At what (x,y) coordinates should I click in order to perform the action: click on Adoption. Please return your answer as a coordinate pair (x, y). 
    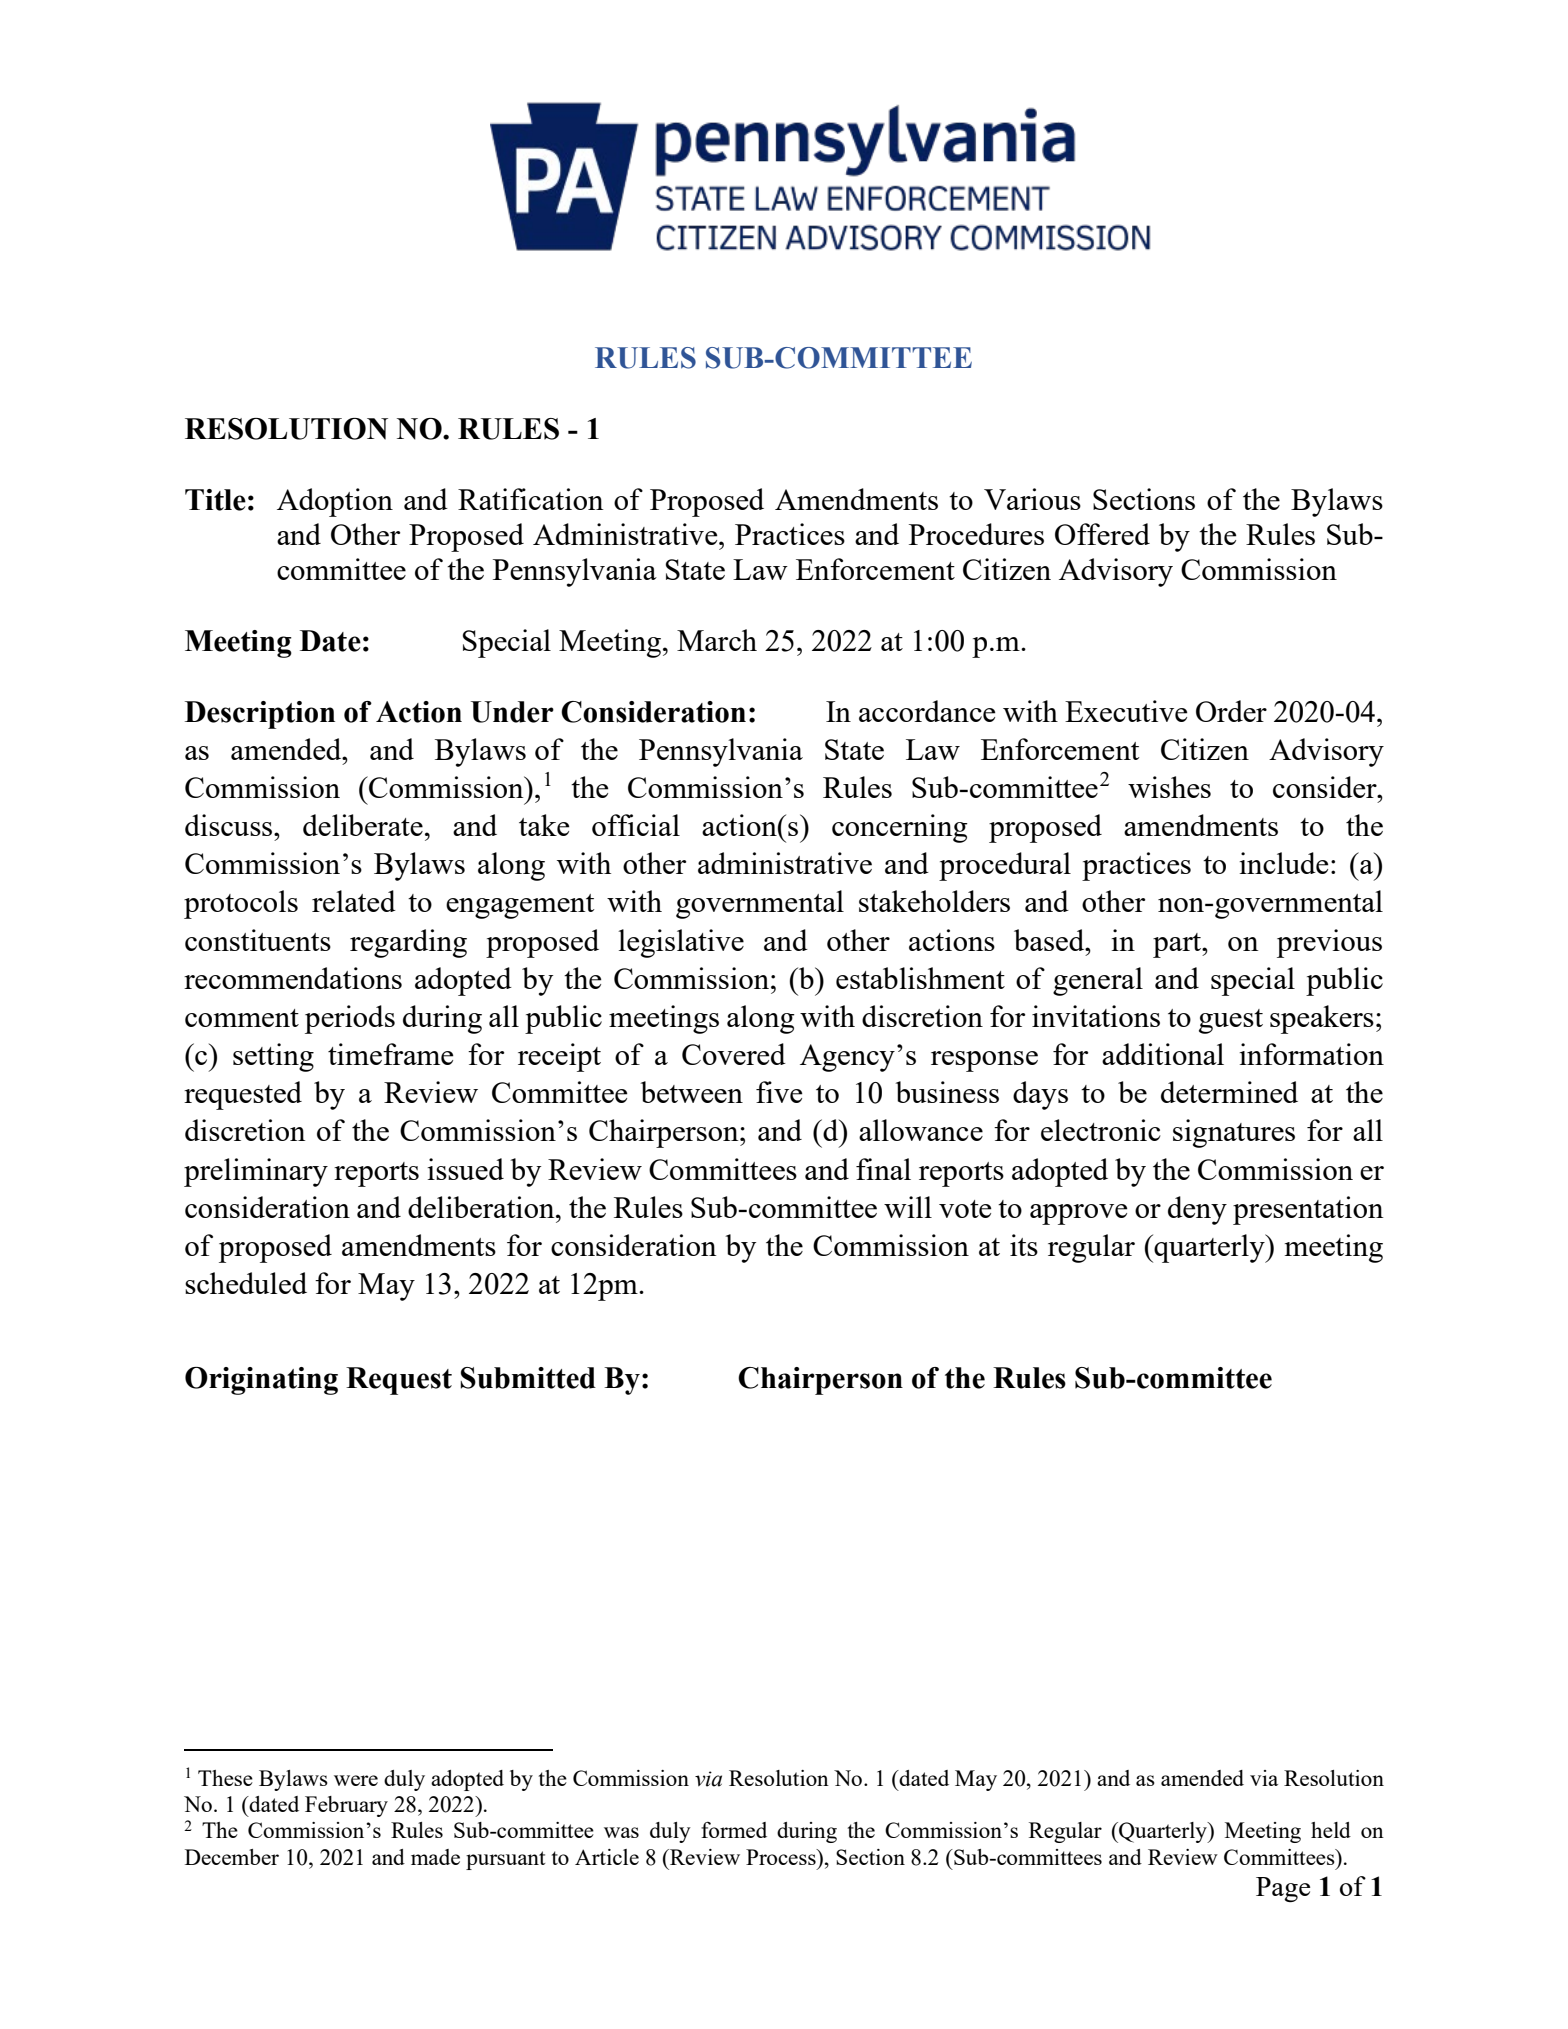
    Looking at the image, I should click on (335, 502).
